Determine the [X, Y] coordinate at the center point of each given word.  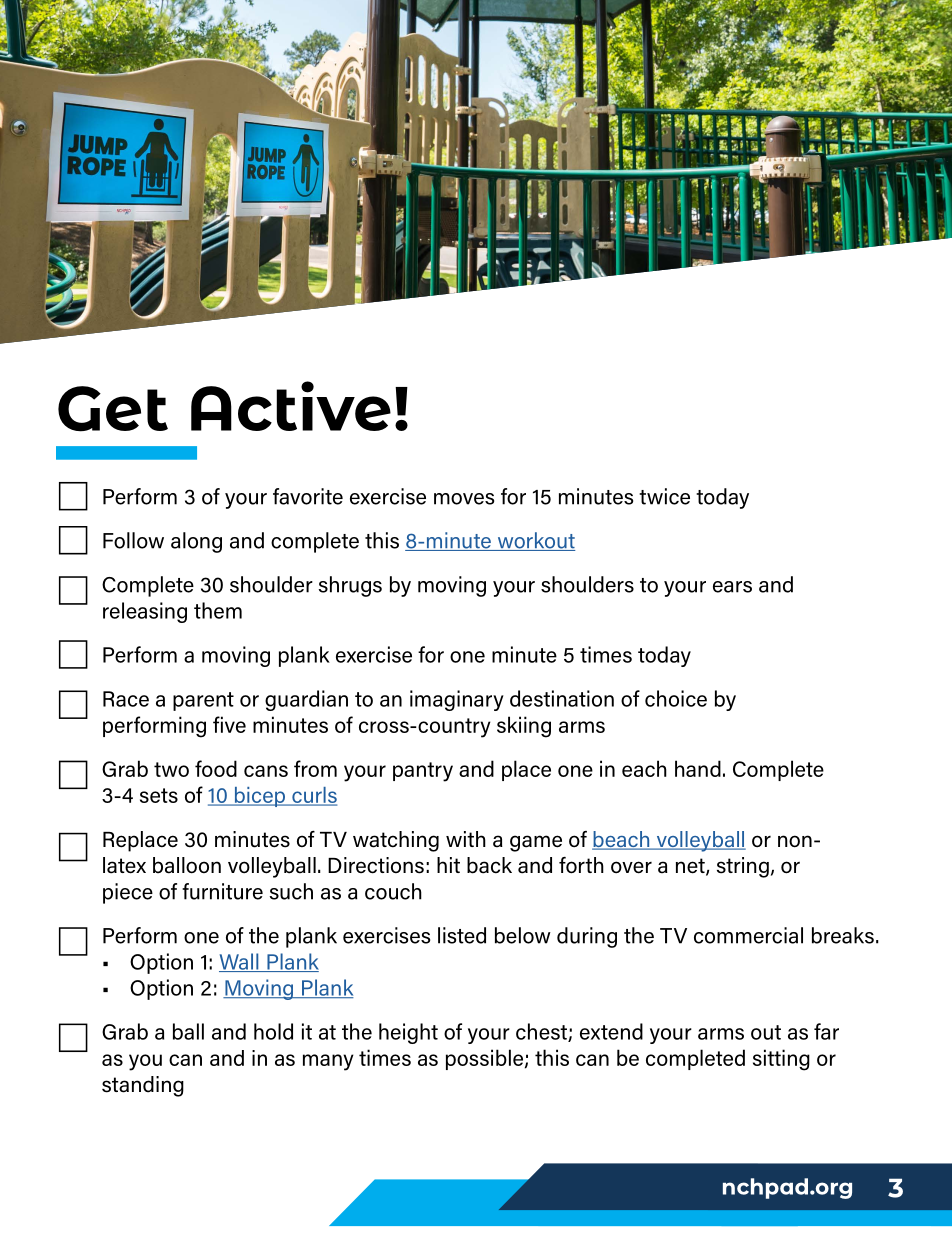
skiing [524, 727]
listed [462, 935]
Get [113, 409]
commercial [748, 935]
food [216, 768]
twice [664, 496]
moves [464, 499]
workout [535, 541]
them [218, 610]
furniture [222, 891]
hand [698, 768]
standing [143, 1086]
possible [484, 1059]
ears [732, 587]
